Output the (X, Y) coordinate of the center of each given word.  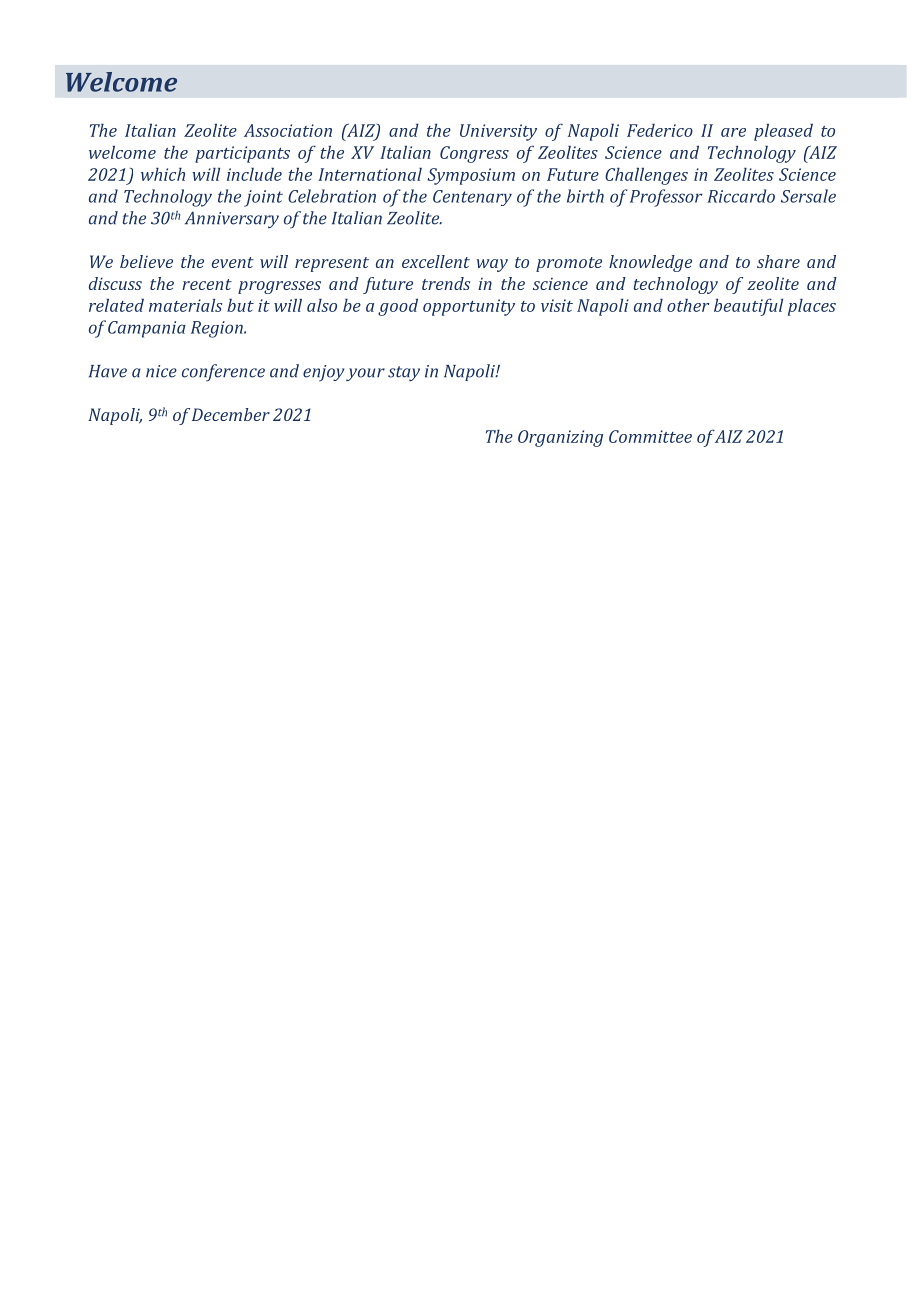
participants (242, 154)
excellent (436, 261)
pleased (783, 132)
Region (218, 329)
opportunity (469, 307)
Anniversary (232, 219)
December (231, 414)
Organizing (560, 438)
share (778, 261)
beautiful (748, 307)
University (498, 132)
